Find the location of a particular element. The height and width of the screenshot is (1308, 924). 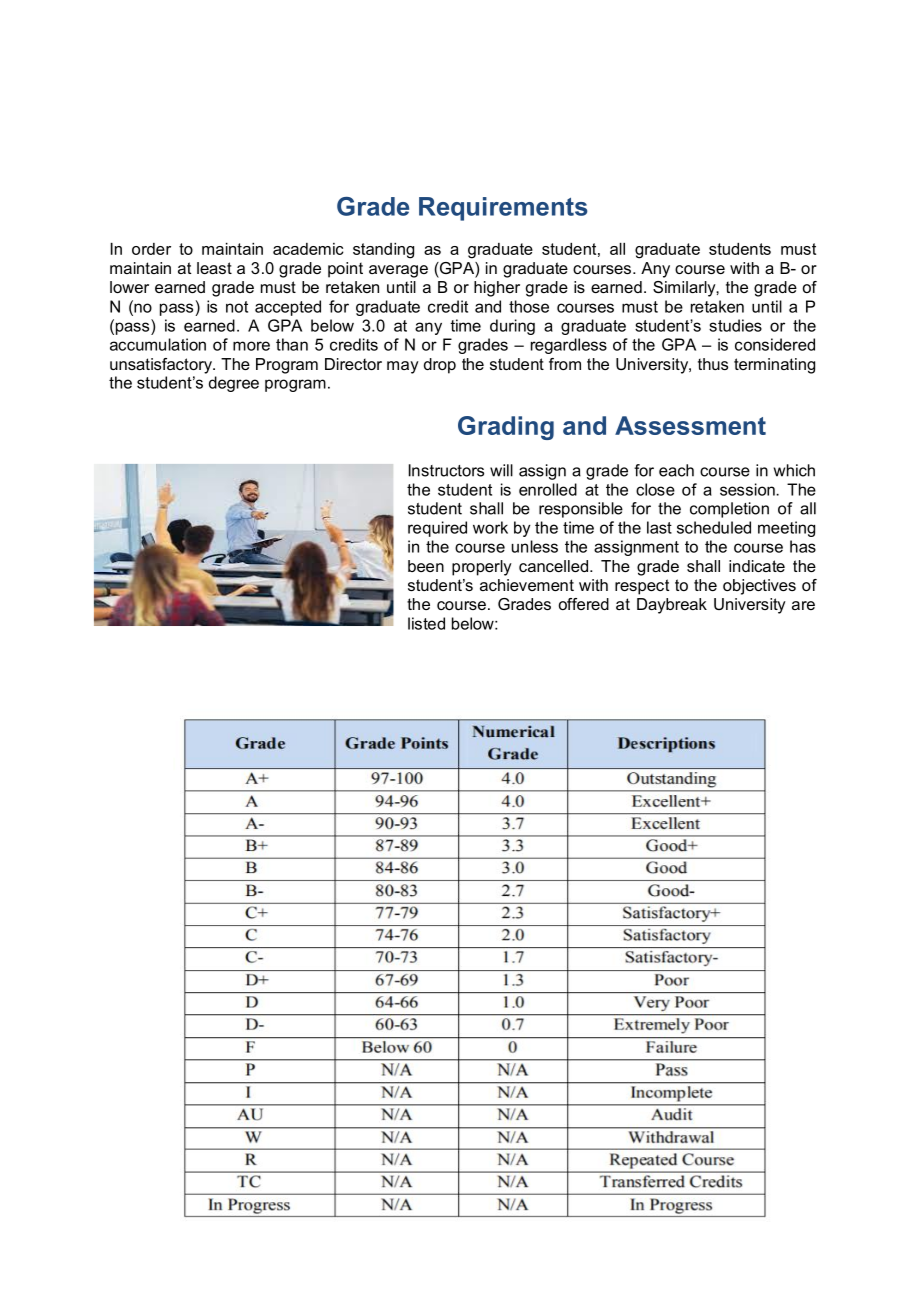

listed is located at coordinates (426, 623).
